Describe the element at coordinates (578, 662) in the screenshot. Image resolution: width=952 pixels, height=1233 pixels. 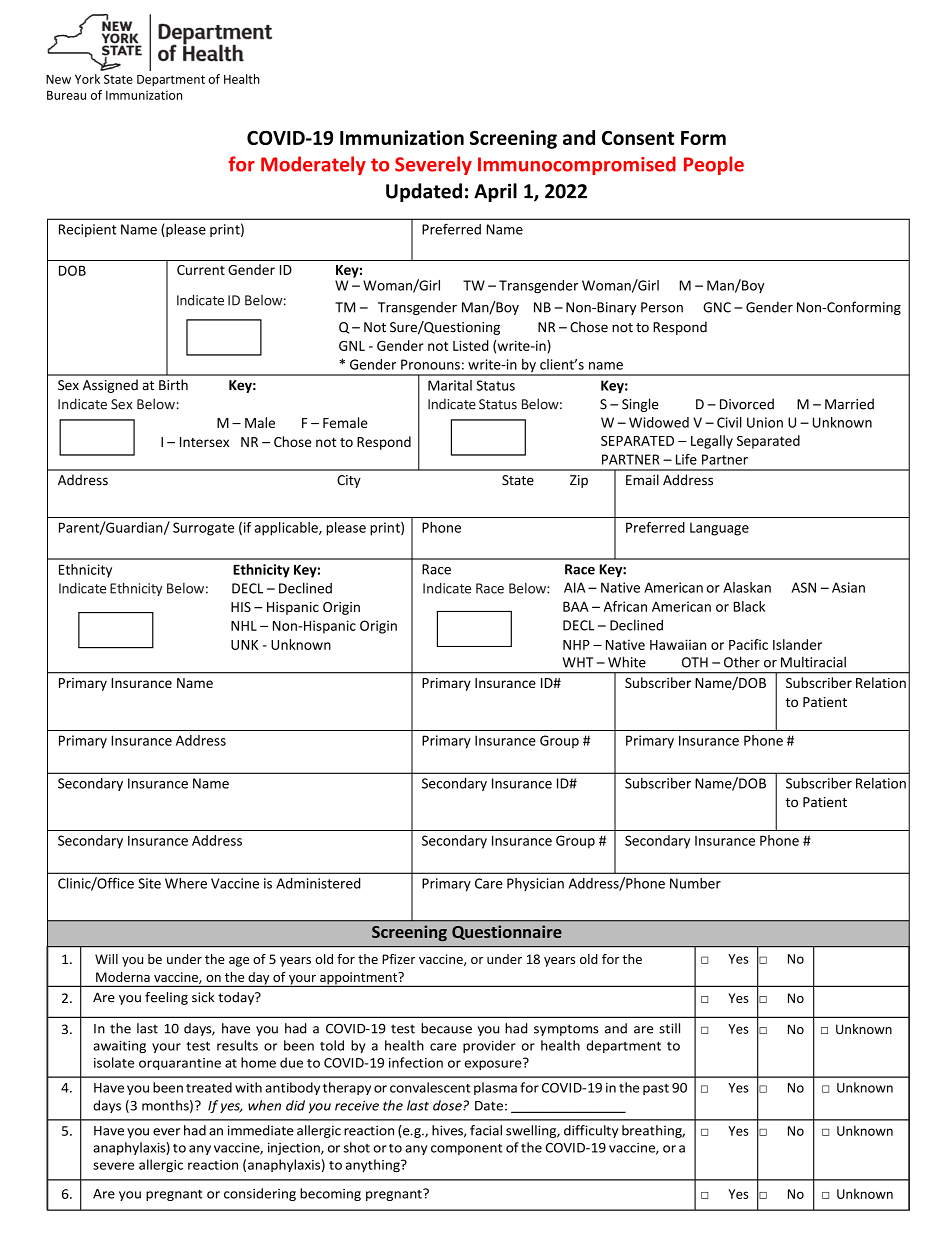
I see `WHT` at that location.
